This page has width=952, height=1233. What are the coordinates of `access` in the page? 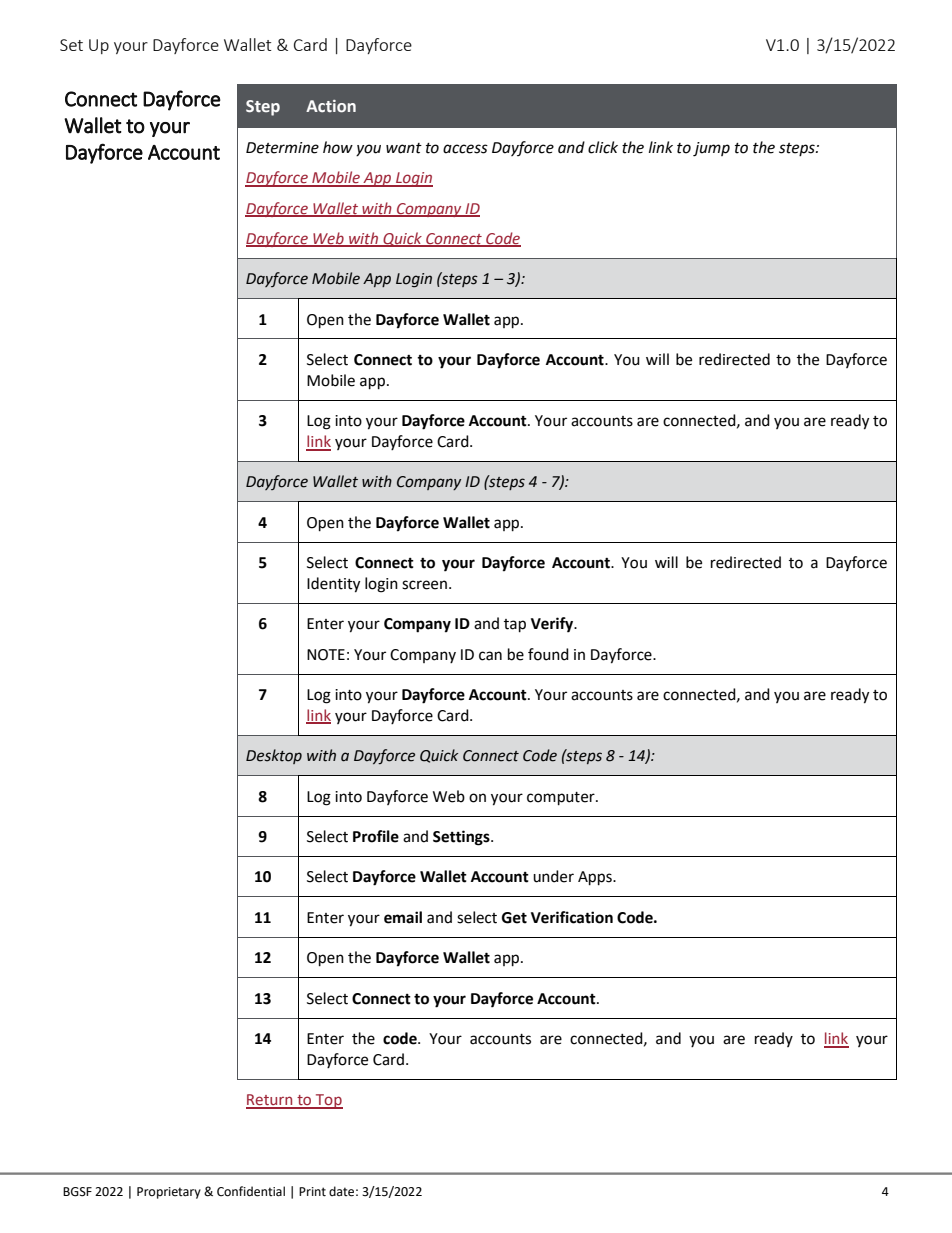 It's located at (465, 149).
